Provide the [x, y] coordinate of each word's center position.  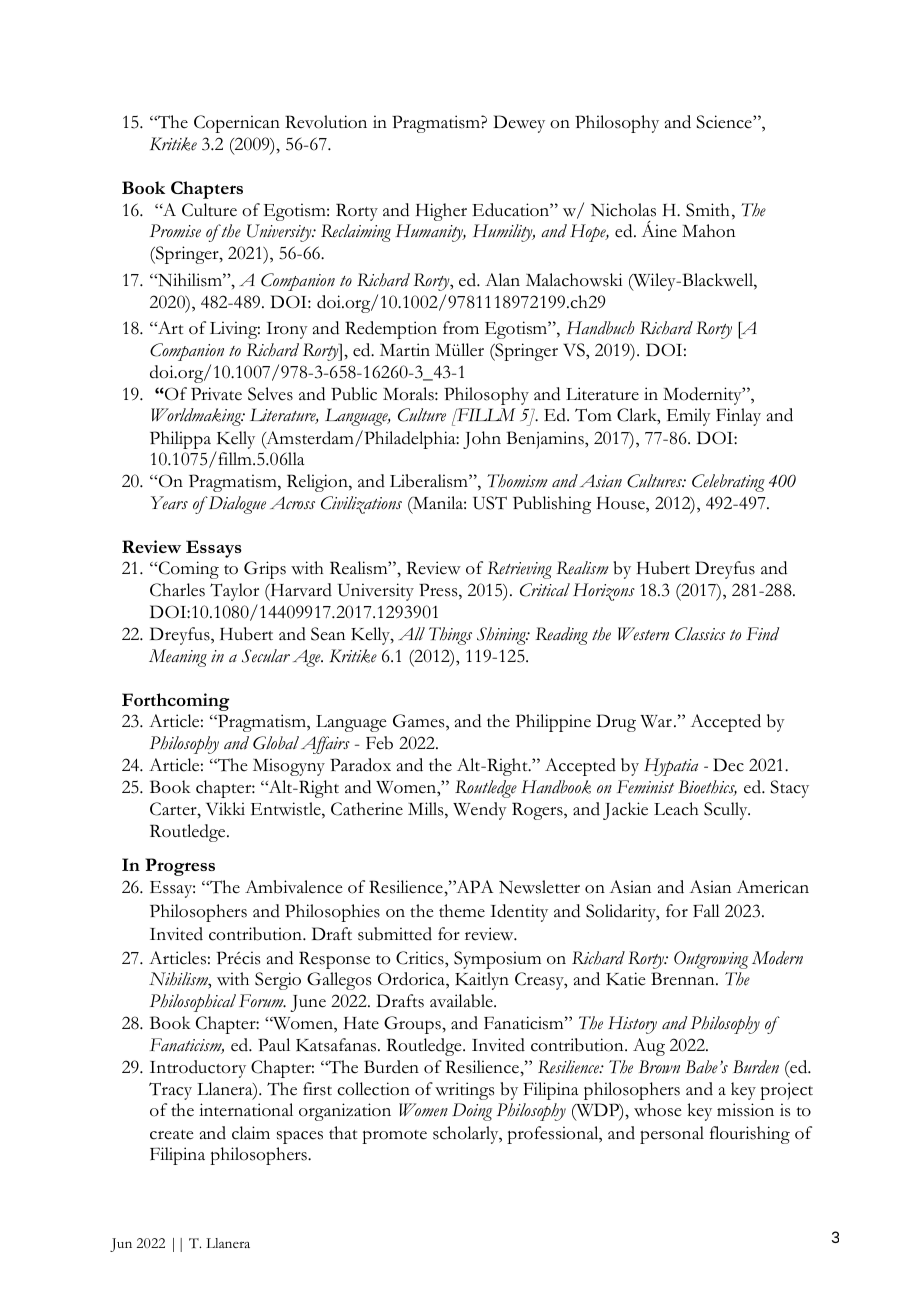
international [246, 1110]
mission [745, 1110]
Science [725, 122]
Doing [472, 1112]
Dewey [519, 124]
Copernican [237, 124]
